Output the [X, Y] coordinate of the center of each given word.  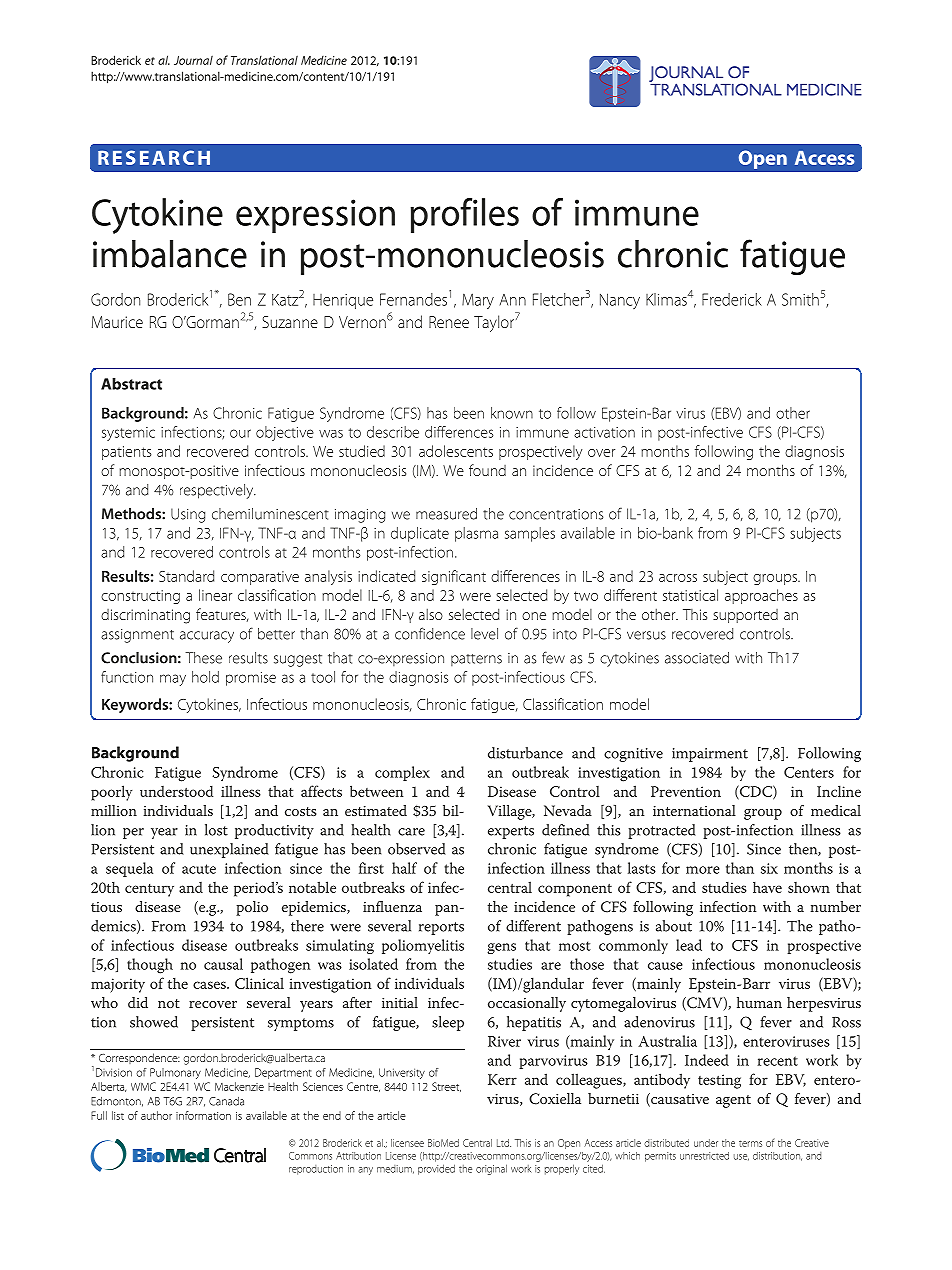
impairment [710, 755]
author [156, 1115]
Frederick [732, 299]
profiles [464, 215]
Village [511, 812]
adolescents [456, 451]
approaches [761, 596]
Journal [193, 60]
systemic [128, 434]
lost [216, 830]
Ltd [504, 1143]
